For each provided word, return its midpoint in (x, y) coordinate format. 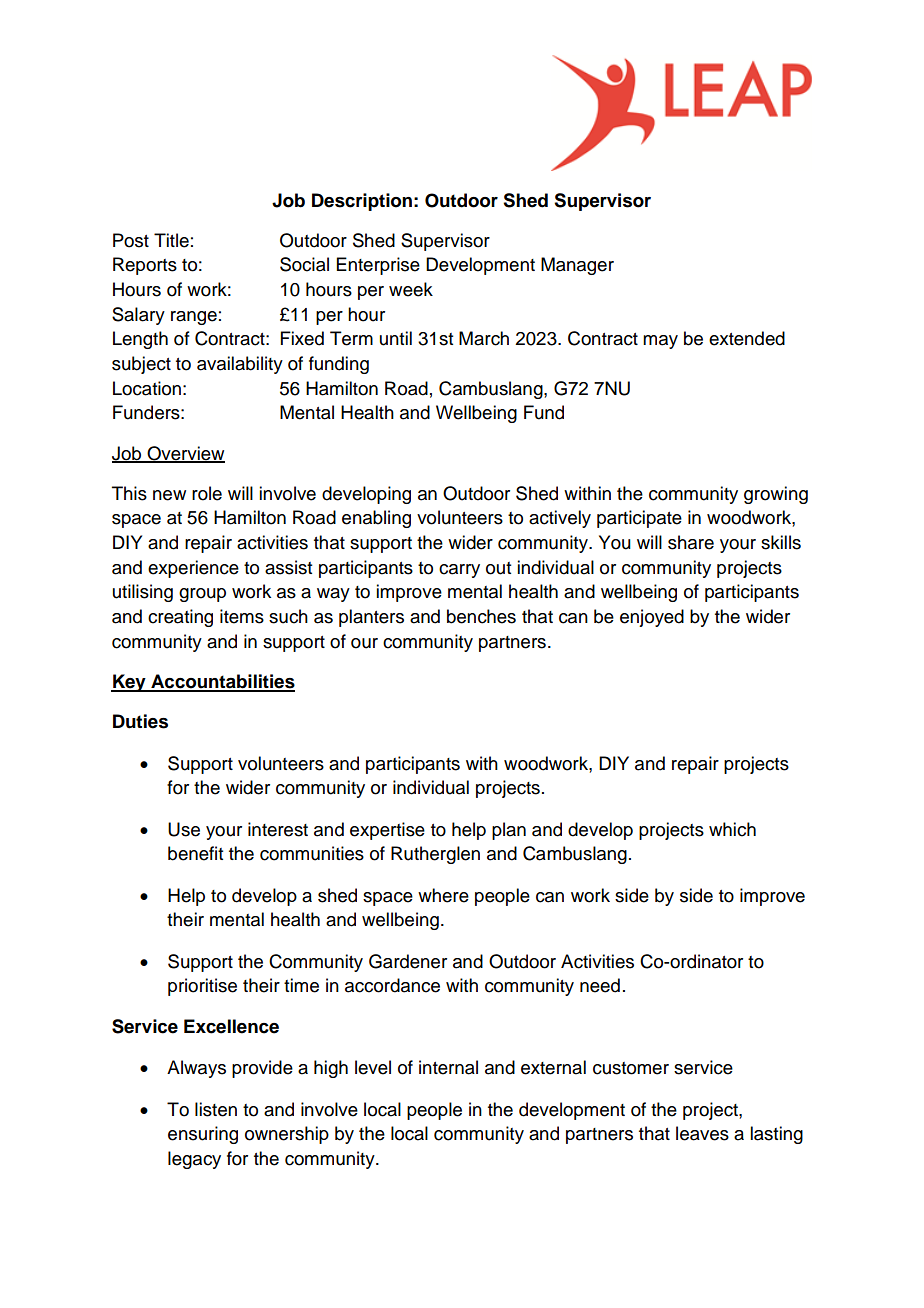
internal (448, 1067)
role (207, 493)
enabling (376, 519)
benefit (195, 853)
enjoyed (652, 618)
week (411, 289)
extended (747, 338)
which (732, 829)
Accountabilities (222, 682)
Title (171, 240)
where (443, 895)
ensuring (203, 1135)
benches (481, 616)
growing (776, 495)
